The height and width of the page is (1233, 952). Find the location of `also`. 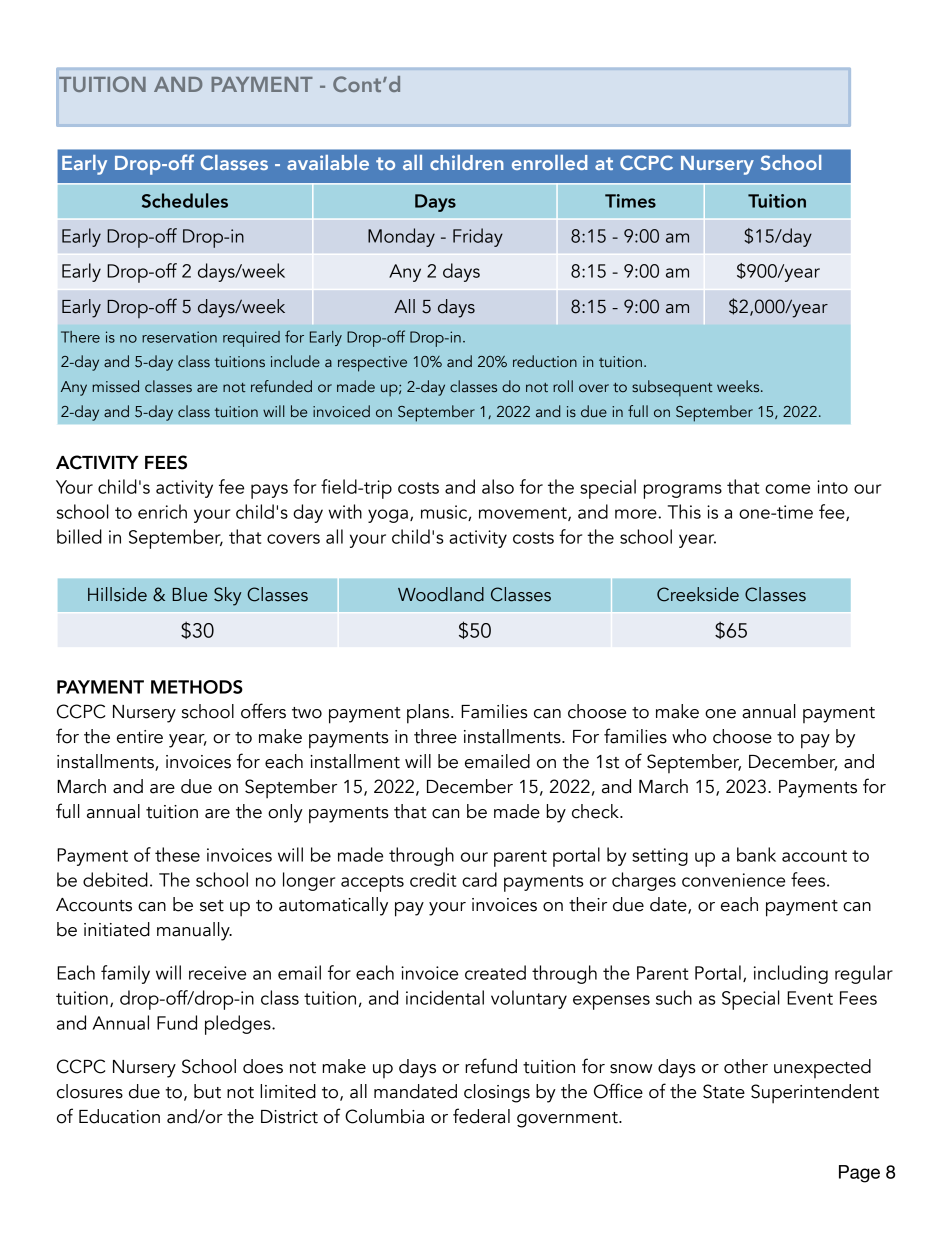

also is located at coordinates (498, 486).
